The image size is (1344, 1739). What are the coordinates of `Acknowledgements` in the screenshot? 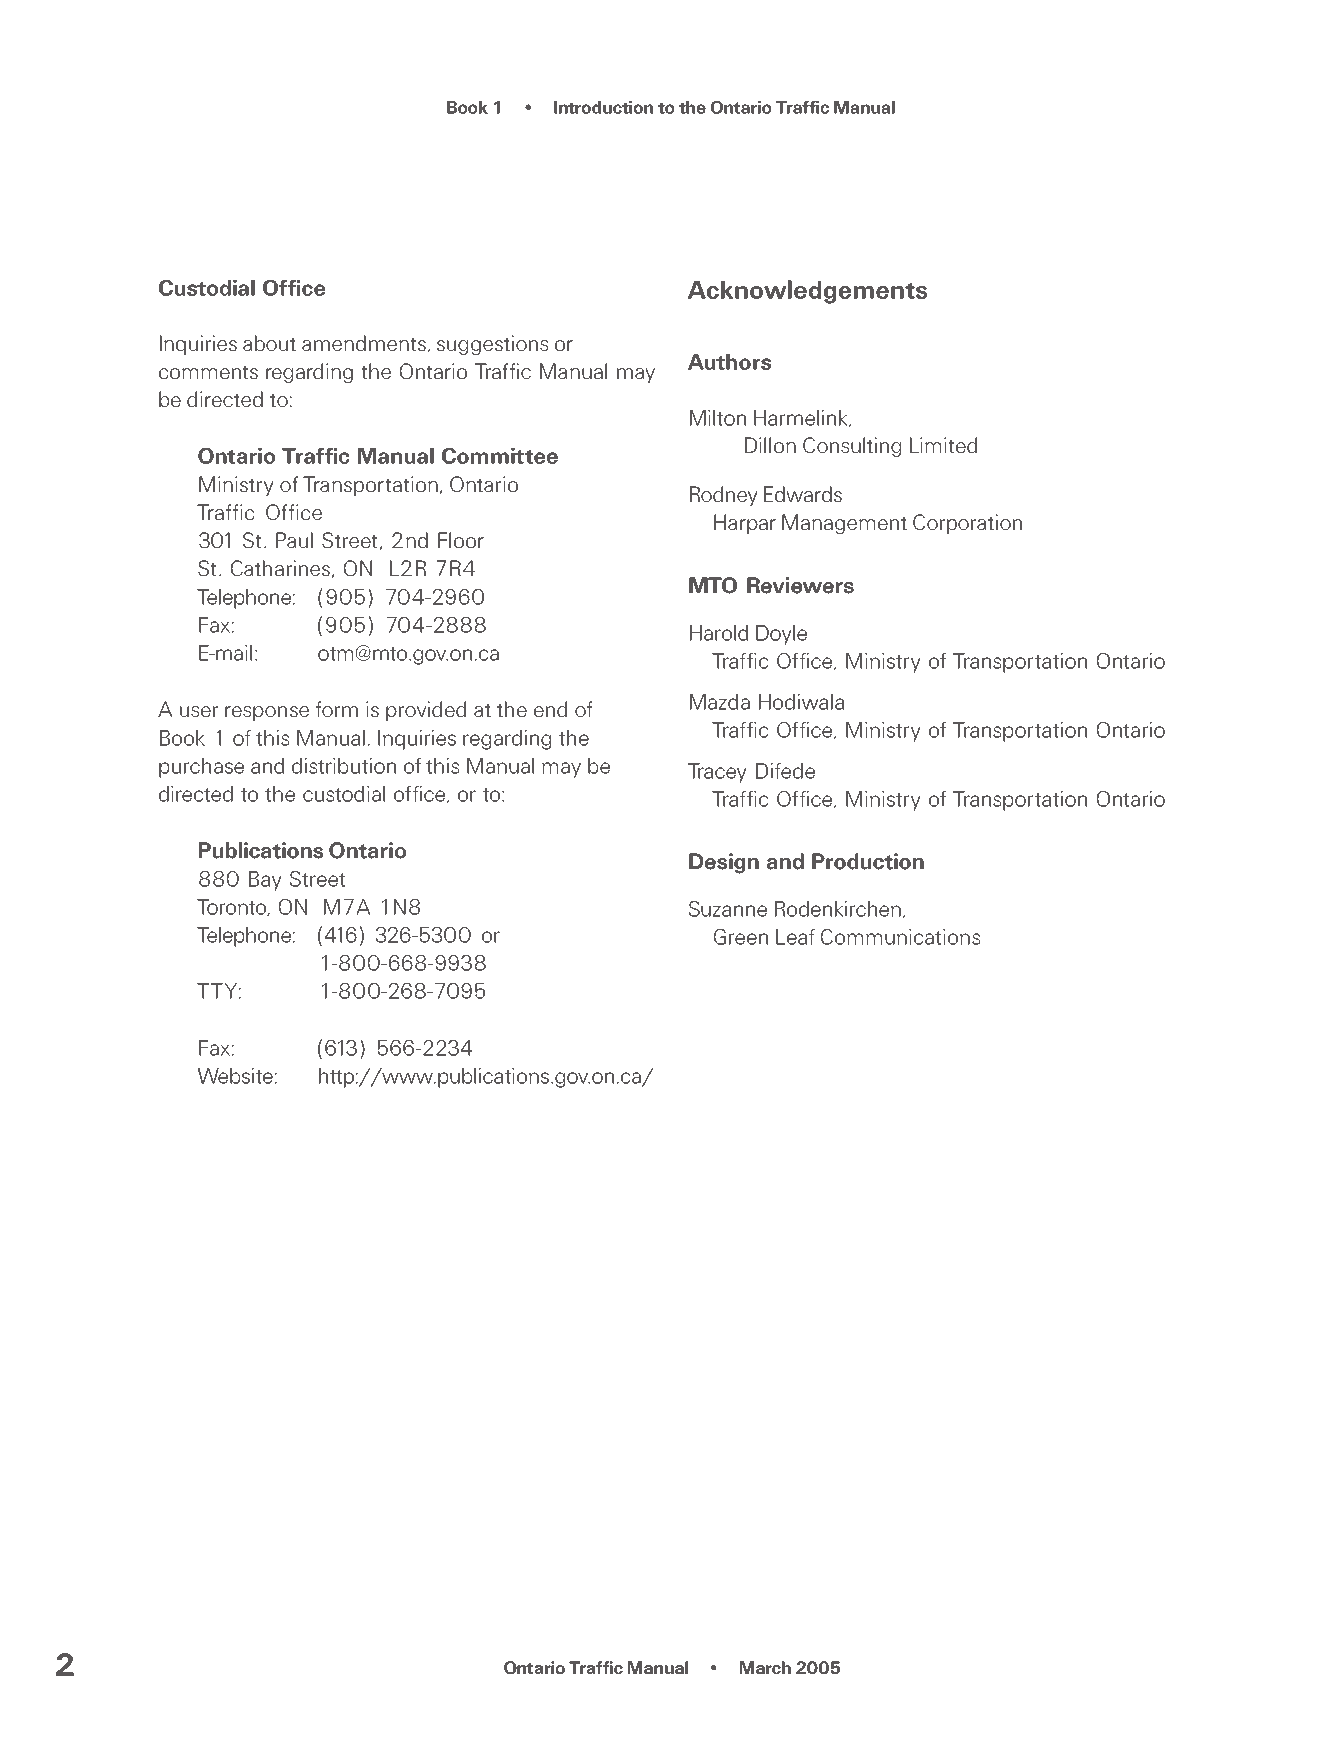 It's located at (807, 292).
